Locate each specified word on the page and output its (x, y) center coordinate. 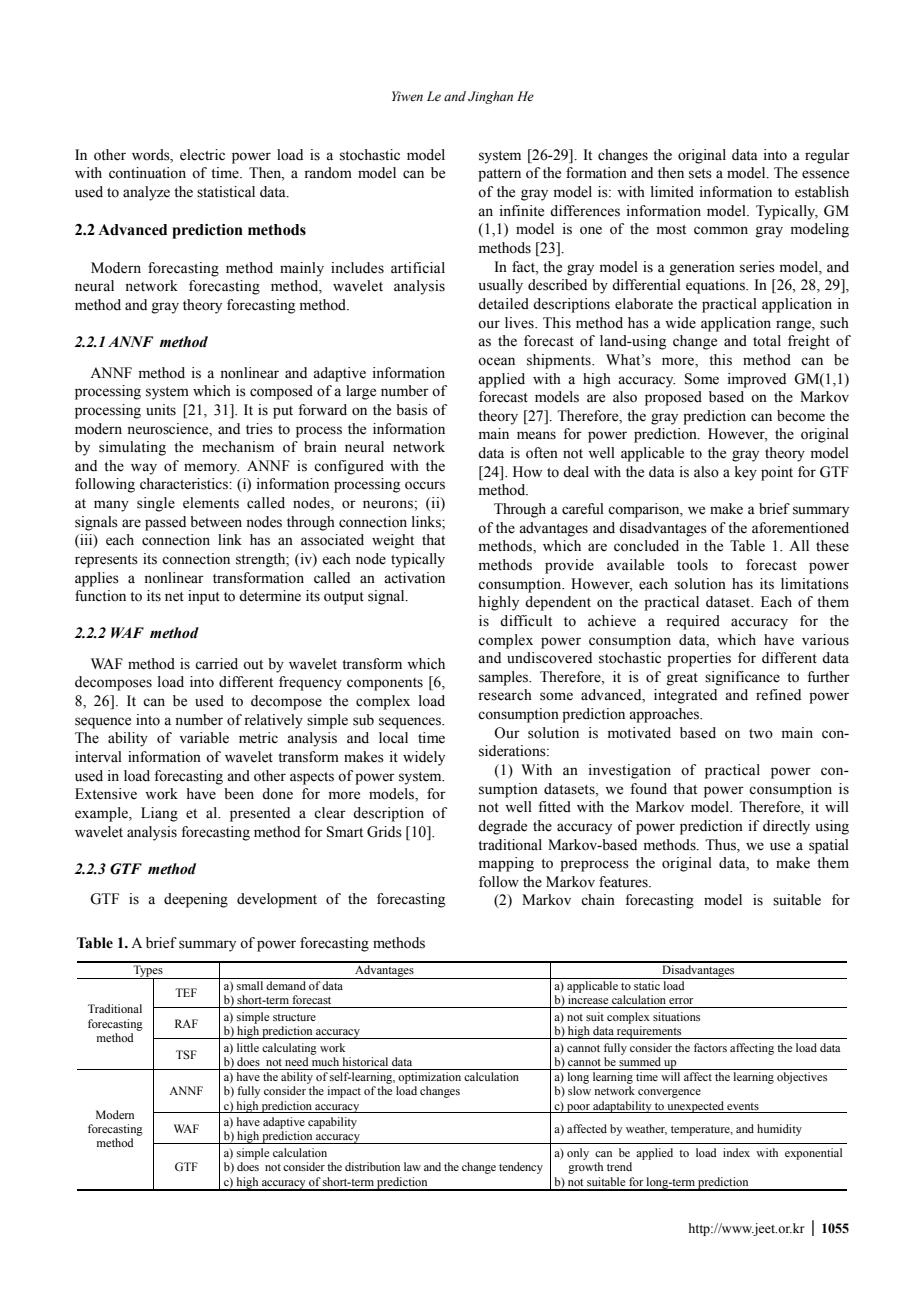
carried (216, 664)
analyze (146, 193)
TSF (186, 1054)
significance (742, 678)
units (161, 410)
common (721, 230)
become (801, 416)
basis (412, 410)
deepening (196, 900)
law (412, 1166)
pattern (499, 175)
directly (786, 827)
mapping (506, 864)
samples (504, 678)
